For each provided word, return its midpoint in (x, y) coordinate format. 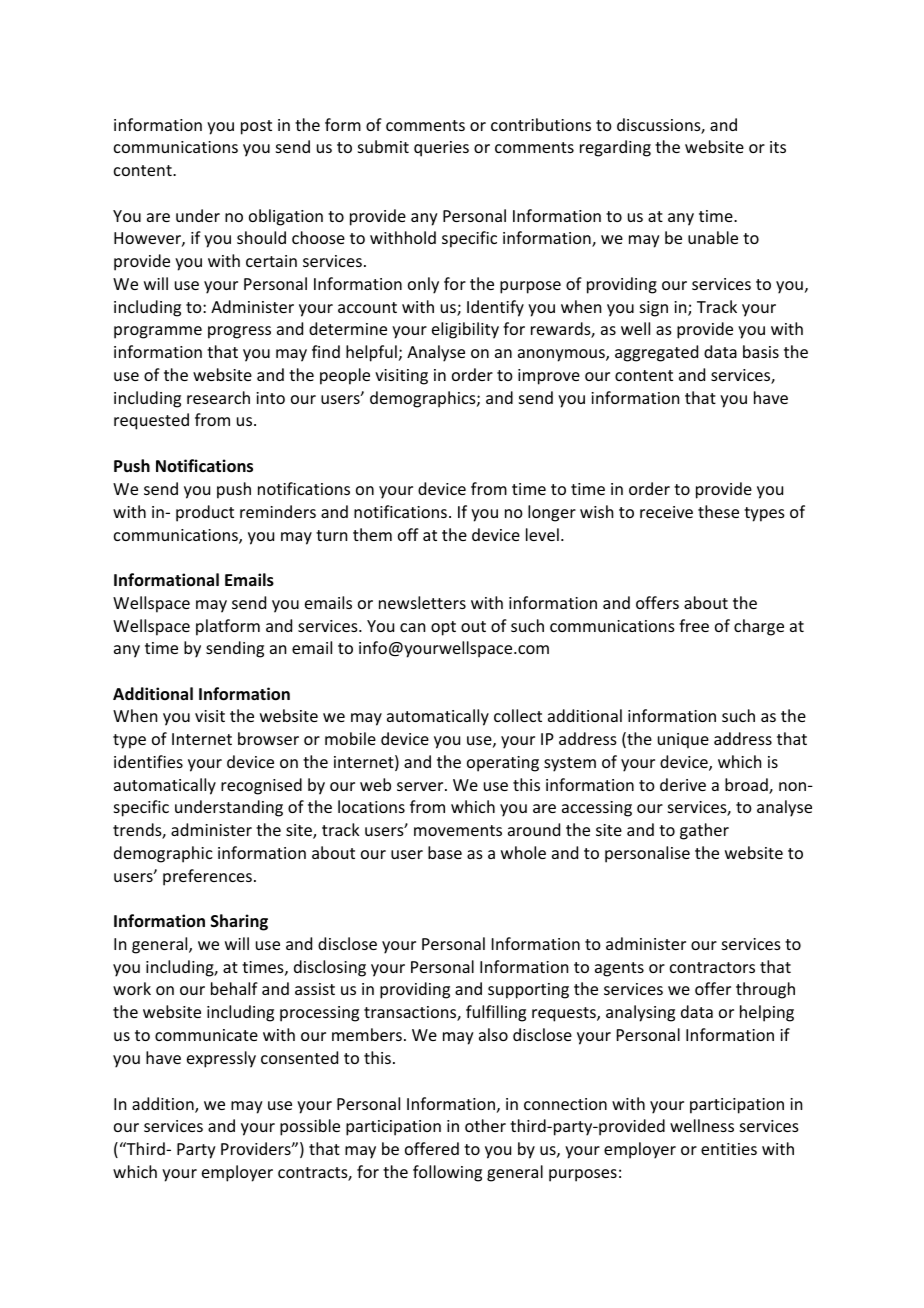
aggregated (656, 353)
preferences (207, 877)
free (694, 625)
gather (704, 831)
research (218, 397)
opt (443, 628)
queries (441, 149)
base (445, 852)
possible (310, 1127)
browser (268, 738)
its (778, 147)
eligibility (465, 330)
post (256, 127)
